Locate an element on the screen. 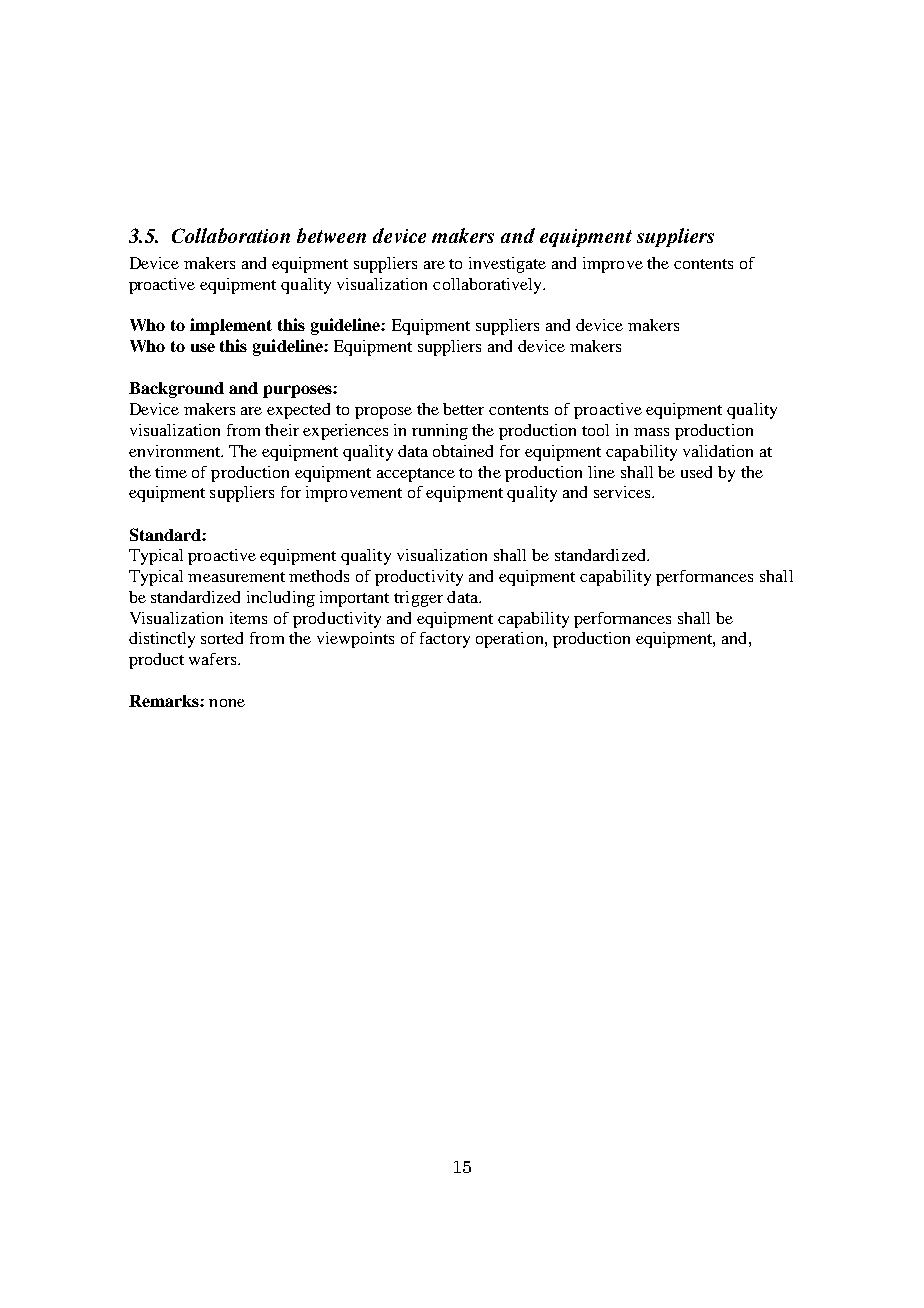 This screenshot has width=924, height=1308. mass is located at coordinates (651, 432).
